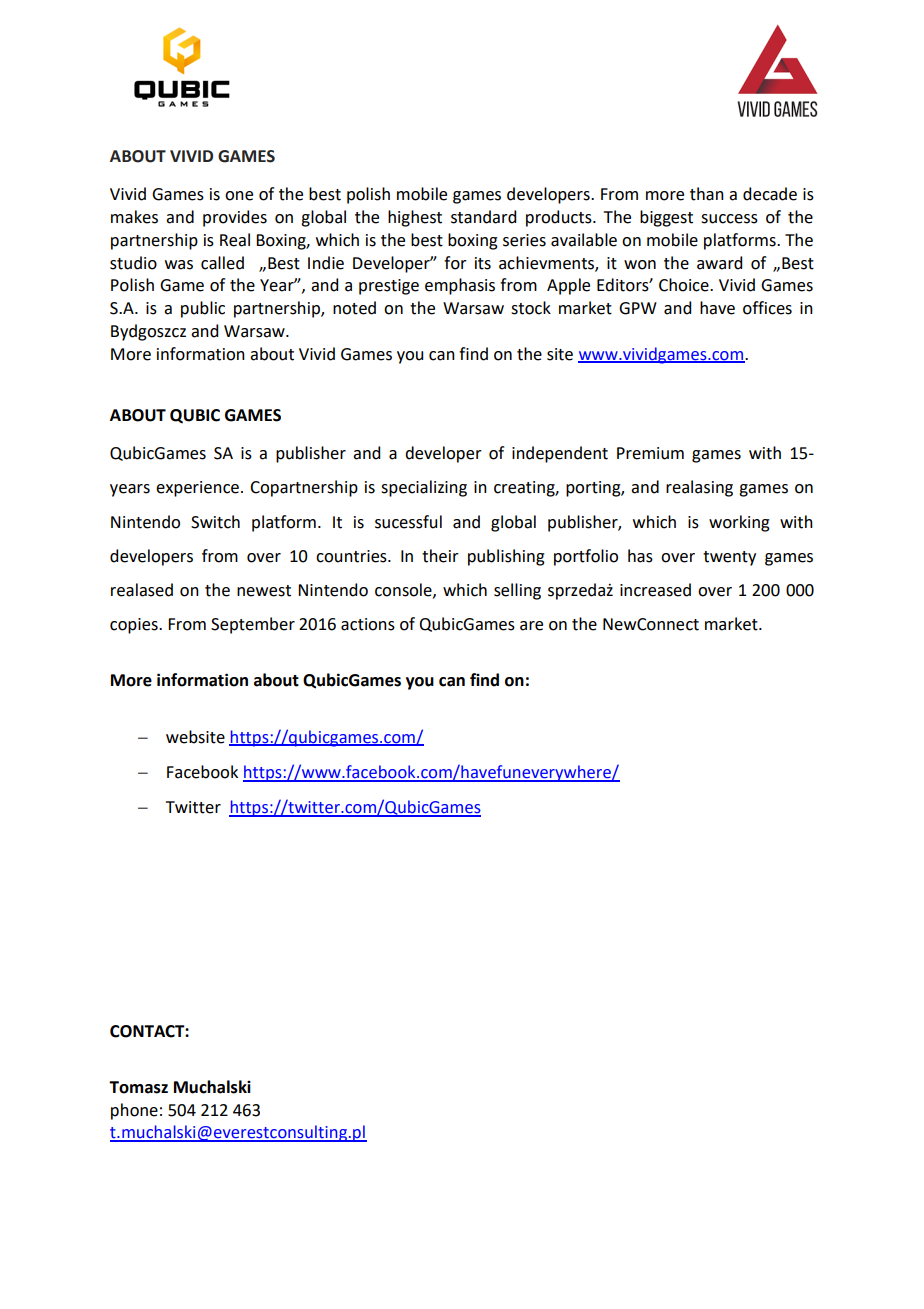 This document has height=1309, width=924. Describe the element at coordinates (253, 625) in the document. I see `September` at that location.
